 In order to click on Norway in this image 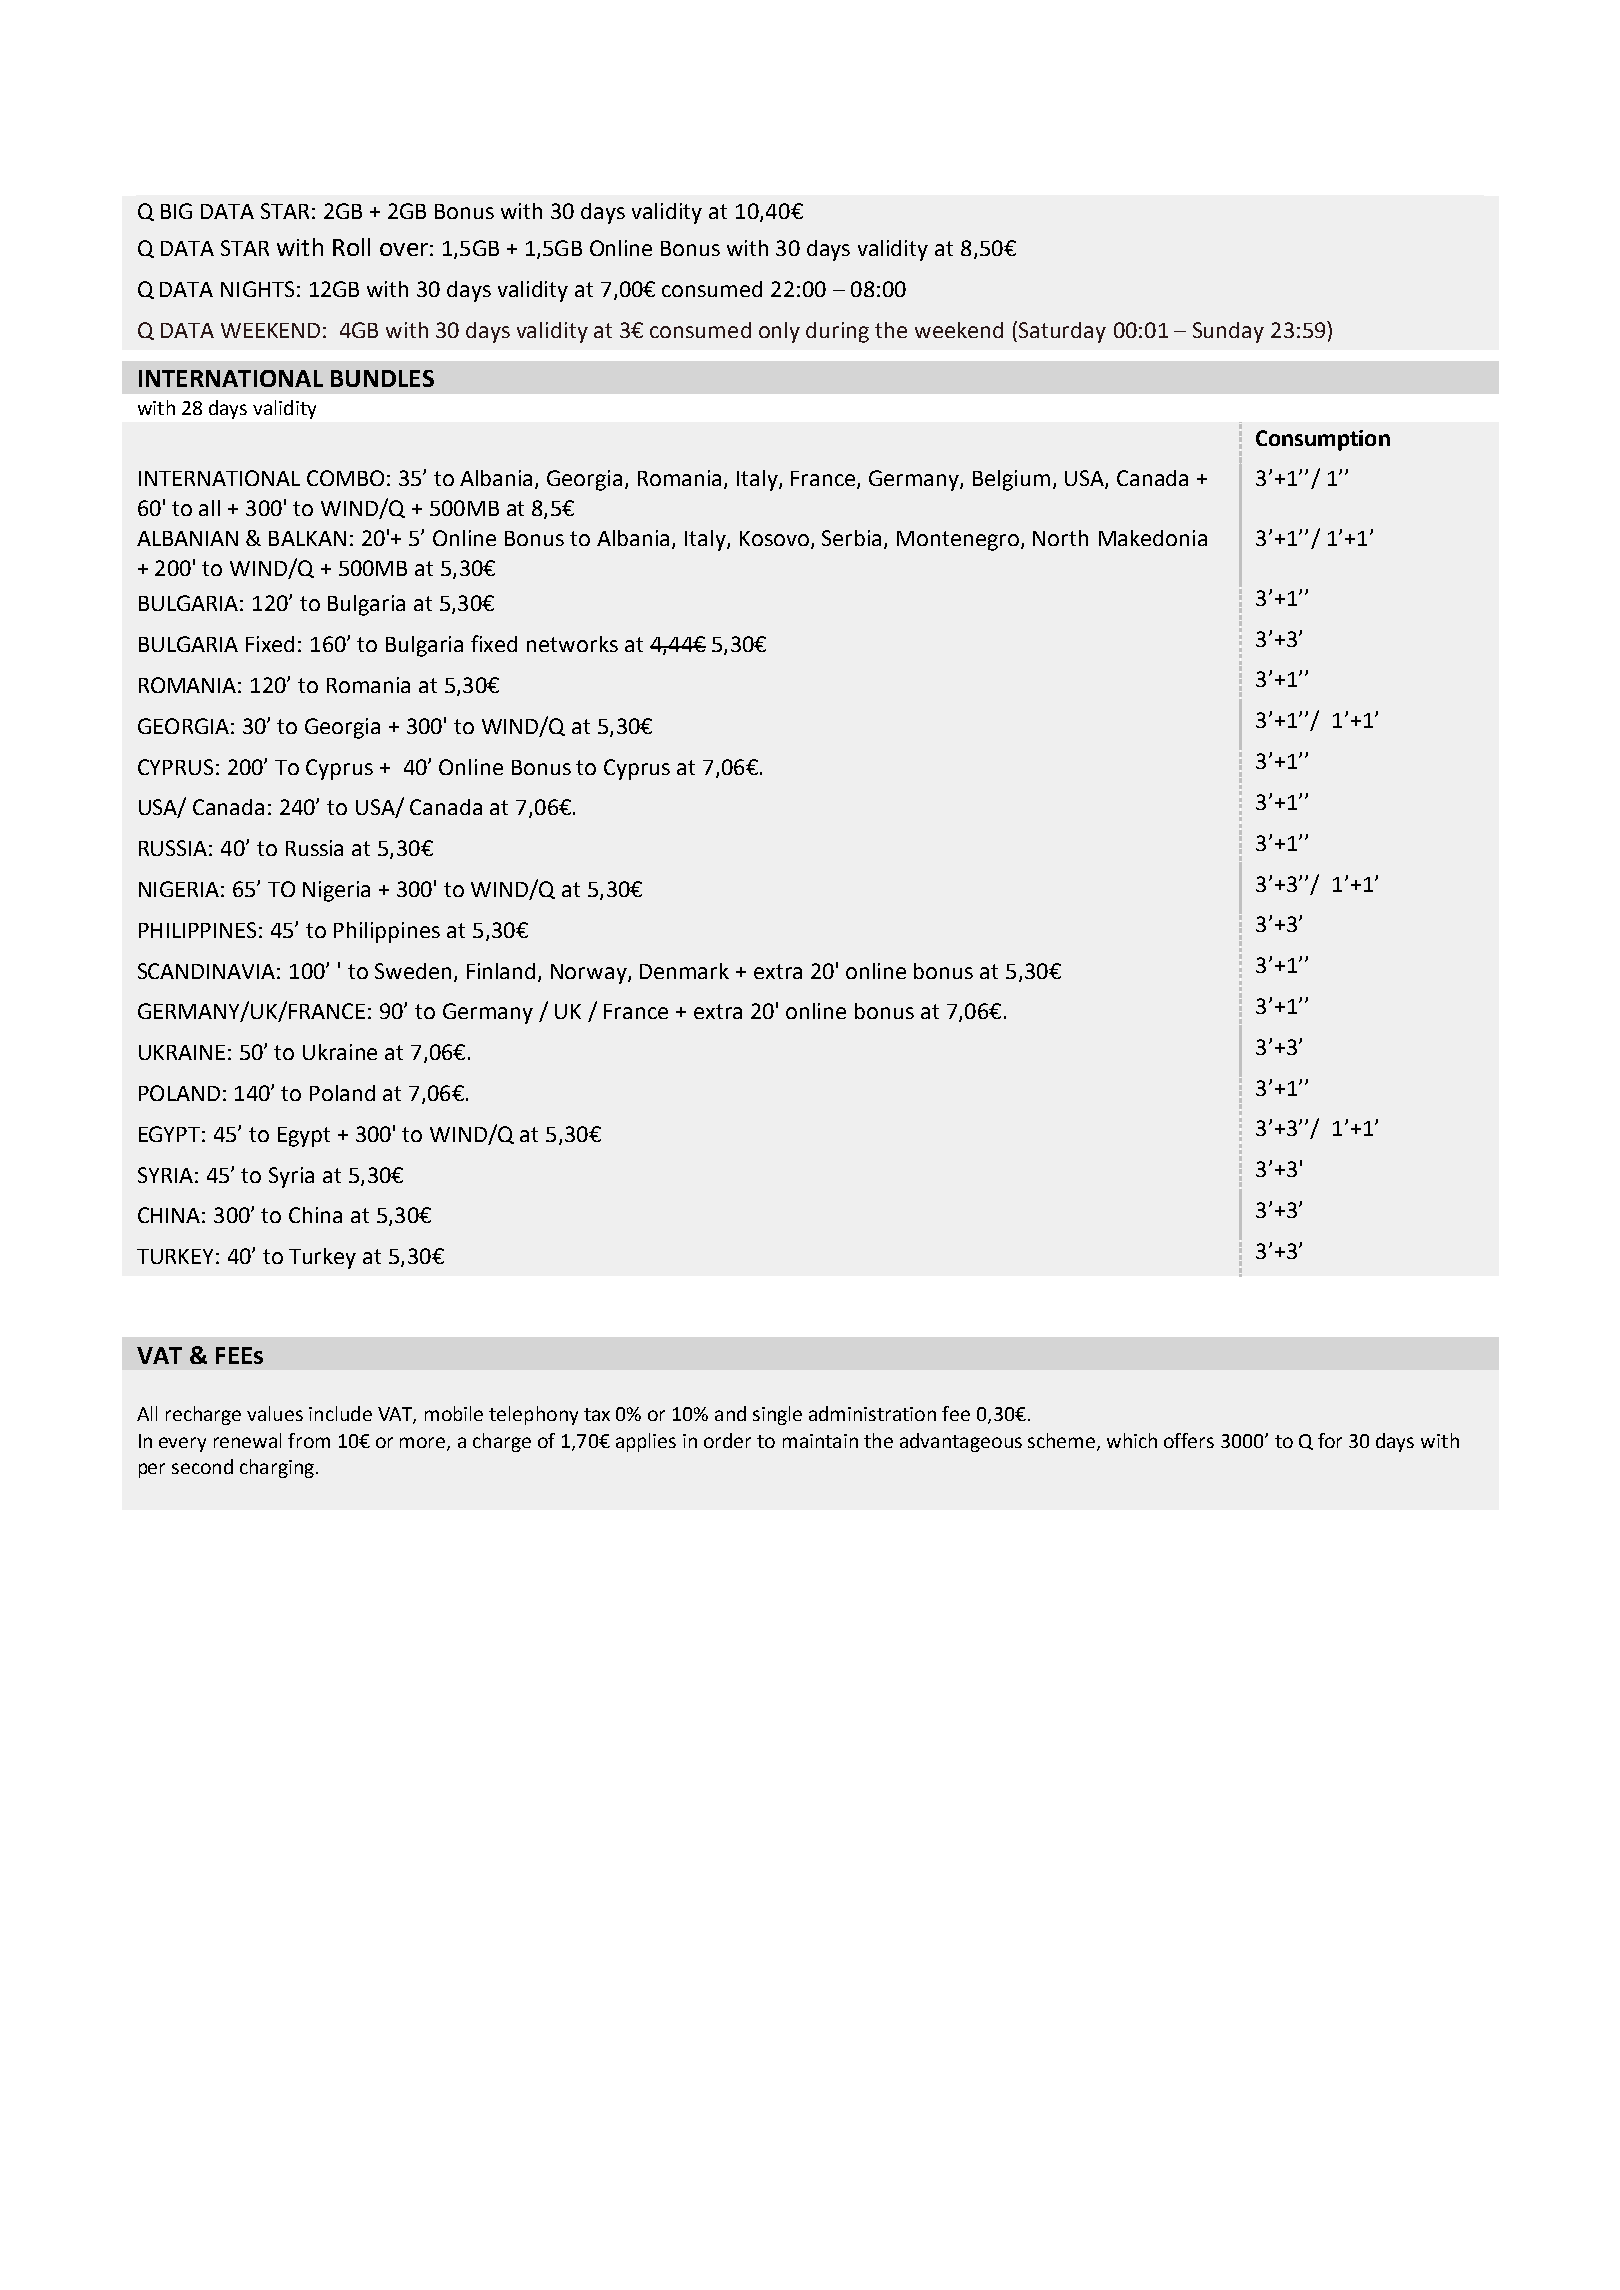, I will do `click(590, 974)`.
